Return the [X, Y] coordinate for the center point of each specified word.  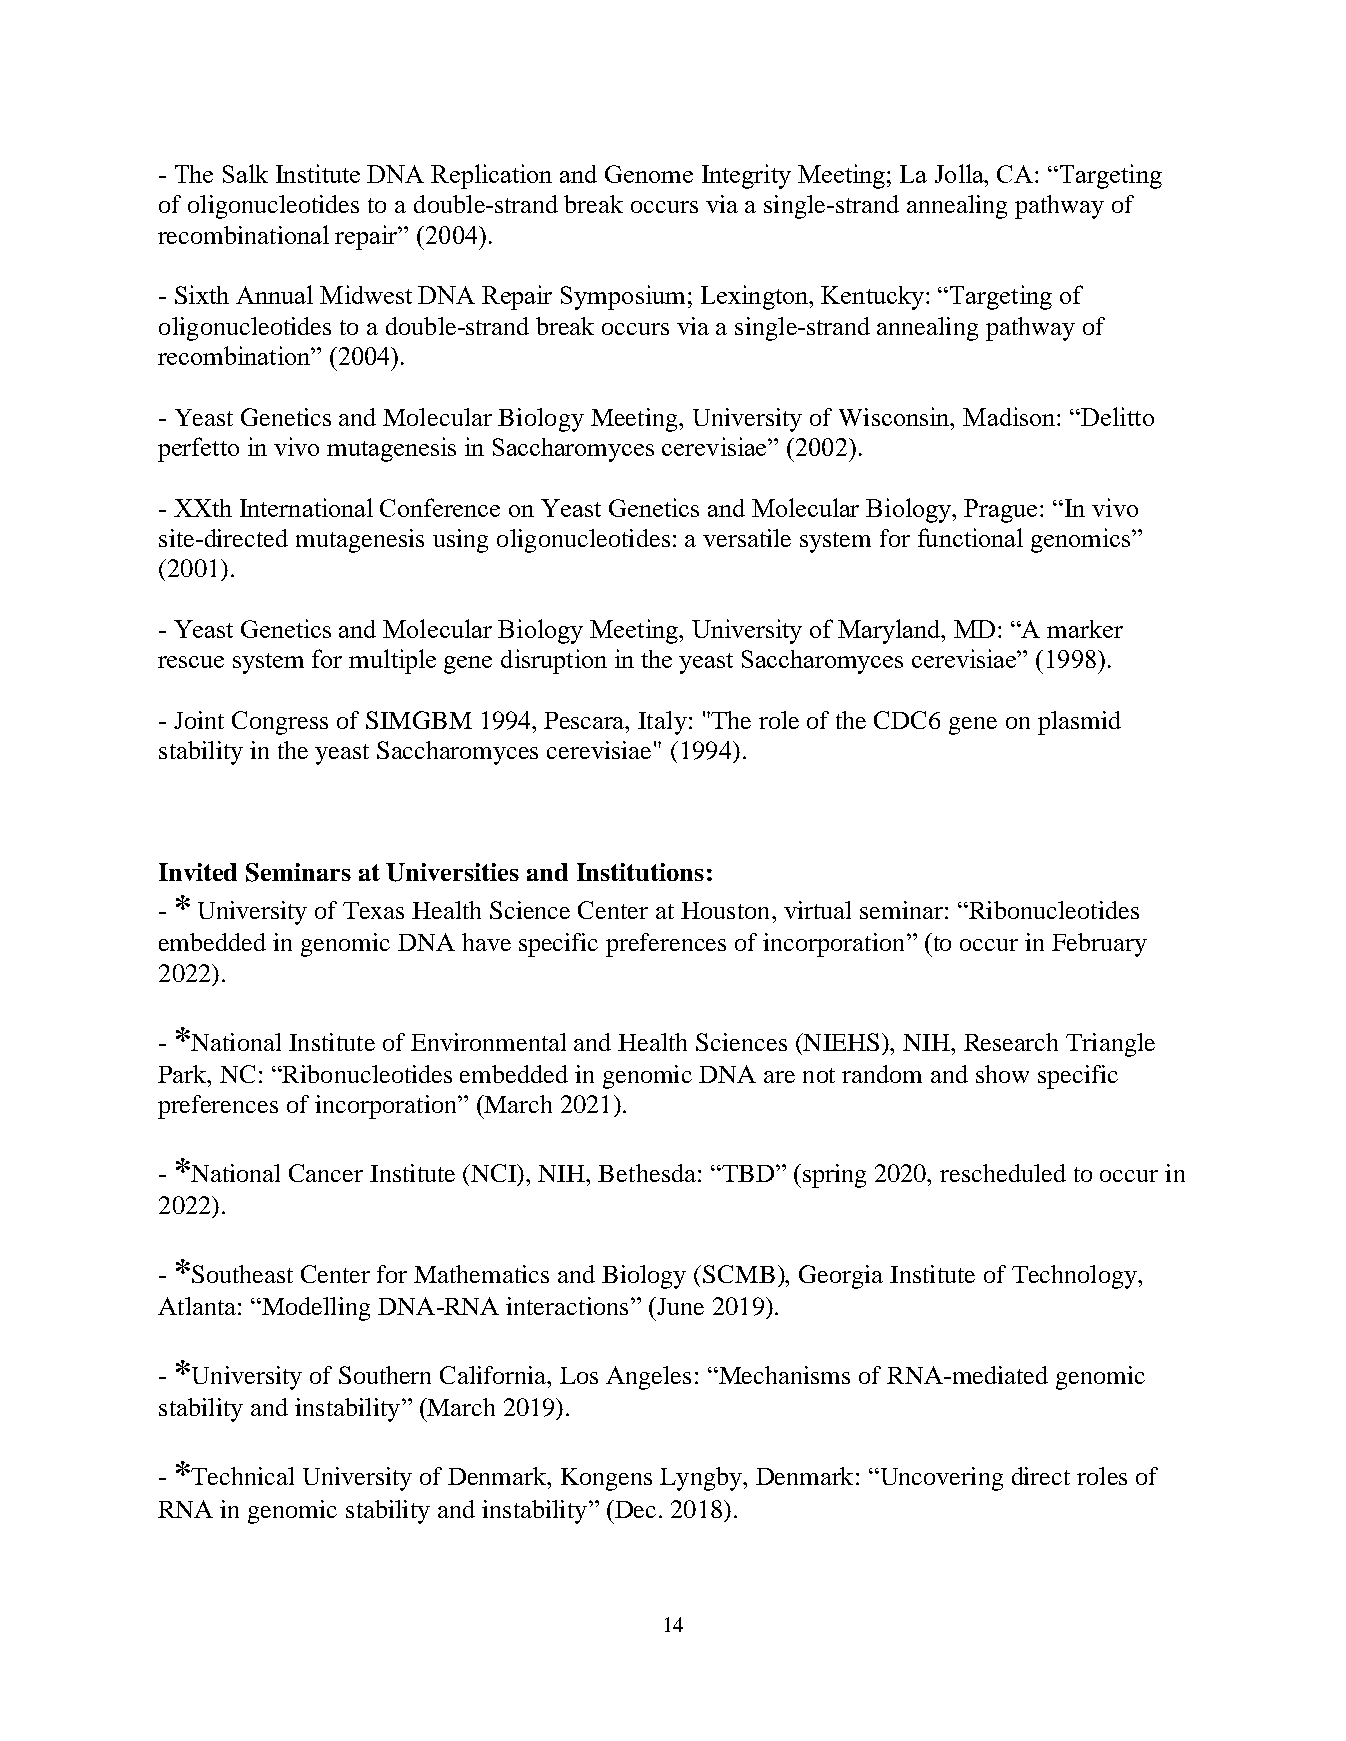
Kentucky [872, 298]
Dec [634, 1509]
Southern [385, 1375]
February [1099, 945]
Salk [245, 173]
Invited [198, 872]
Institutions [640, 872]
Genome [649, 174]
